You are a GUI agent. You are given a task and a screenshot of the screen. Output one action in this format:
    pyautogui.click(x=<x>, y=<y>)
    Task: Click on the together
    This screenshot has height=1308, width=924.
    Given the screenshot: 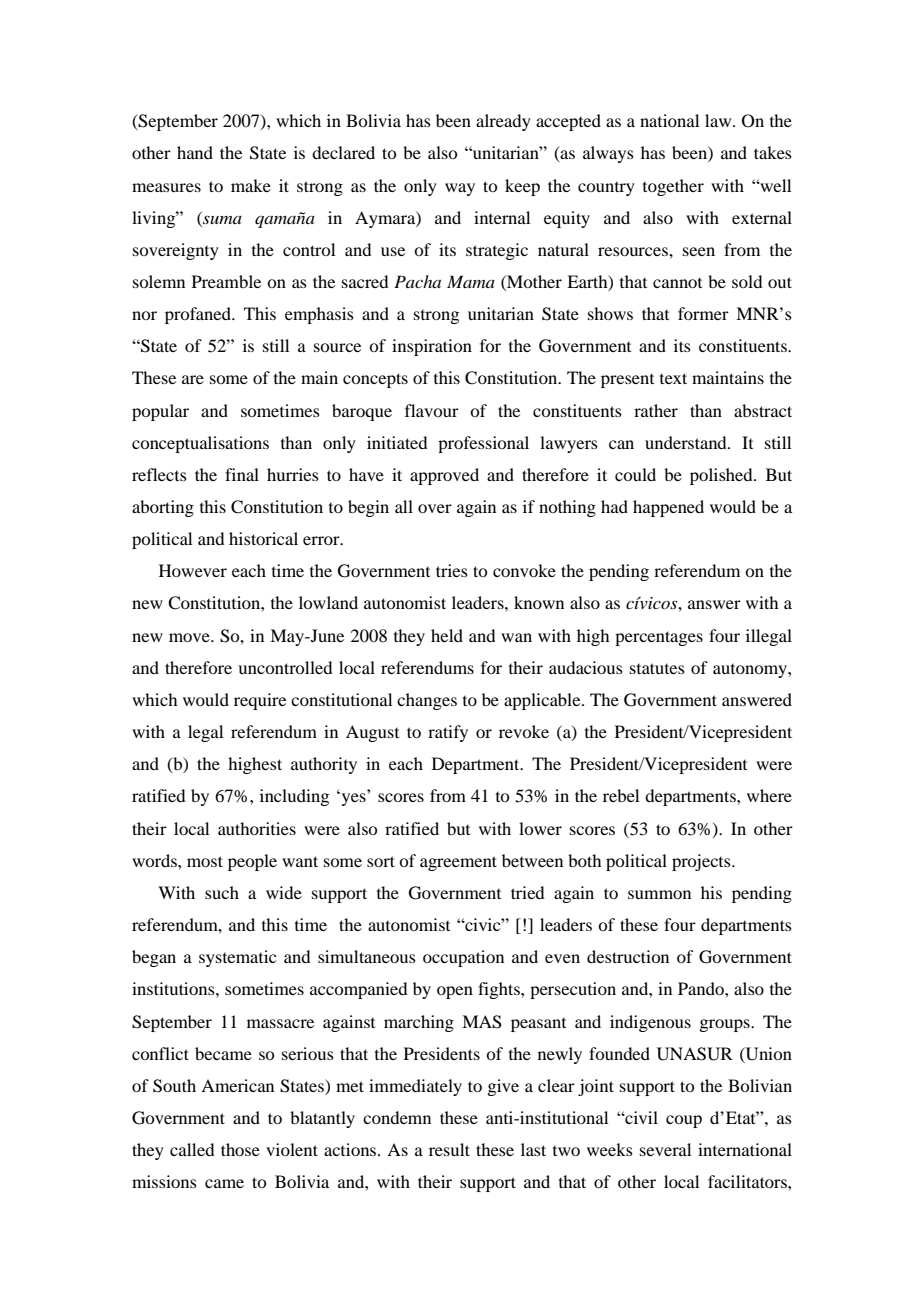 What is the action you would take?
    pyautogui.click(x=673, y=187)
